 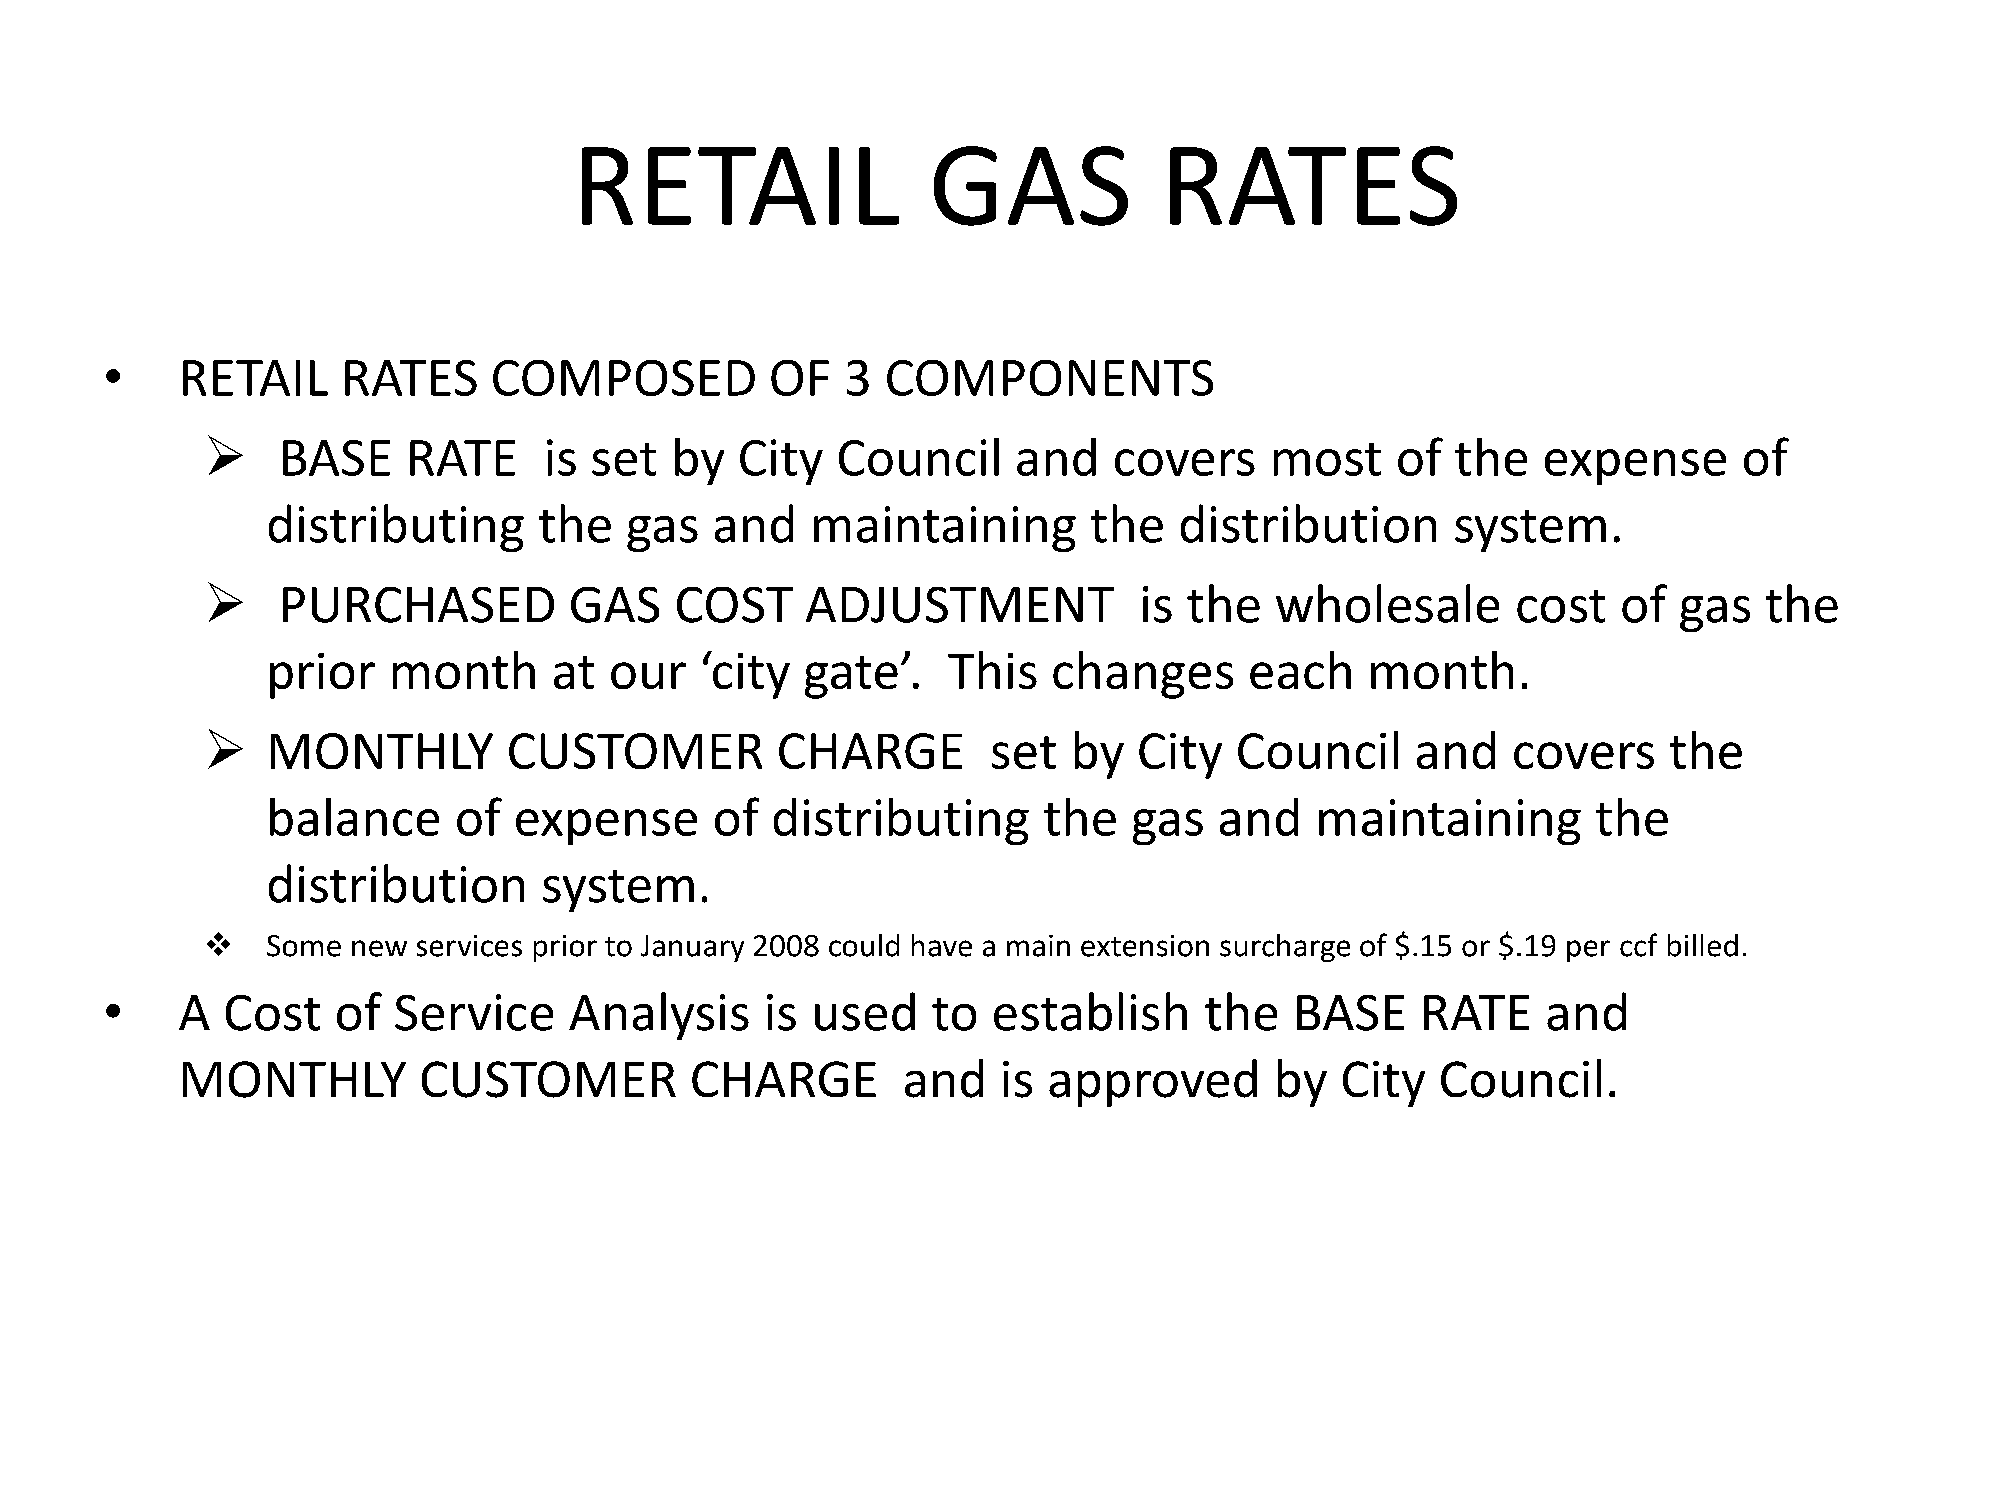 What do you see at coordinates (418, 605) in the screenshot?
I see `PURCHASED` at bounding box center [418, 605].
